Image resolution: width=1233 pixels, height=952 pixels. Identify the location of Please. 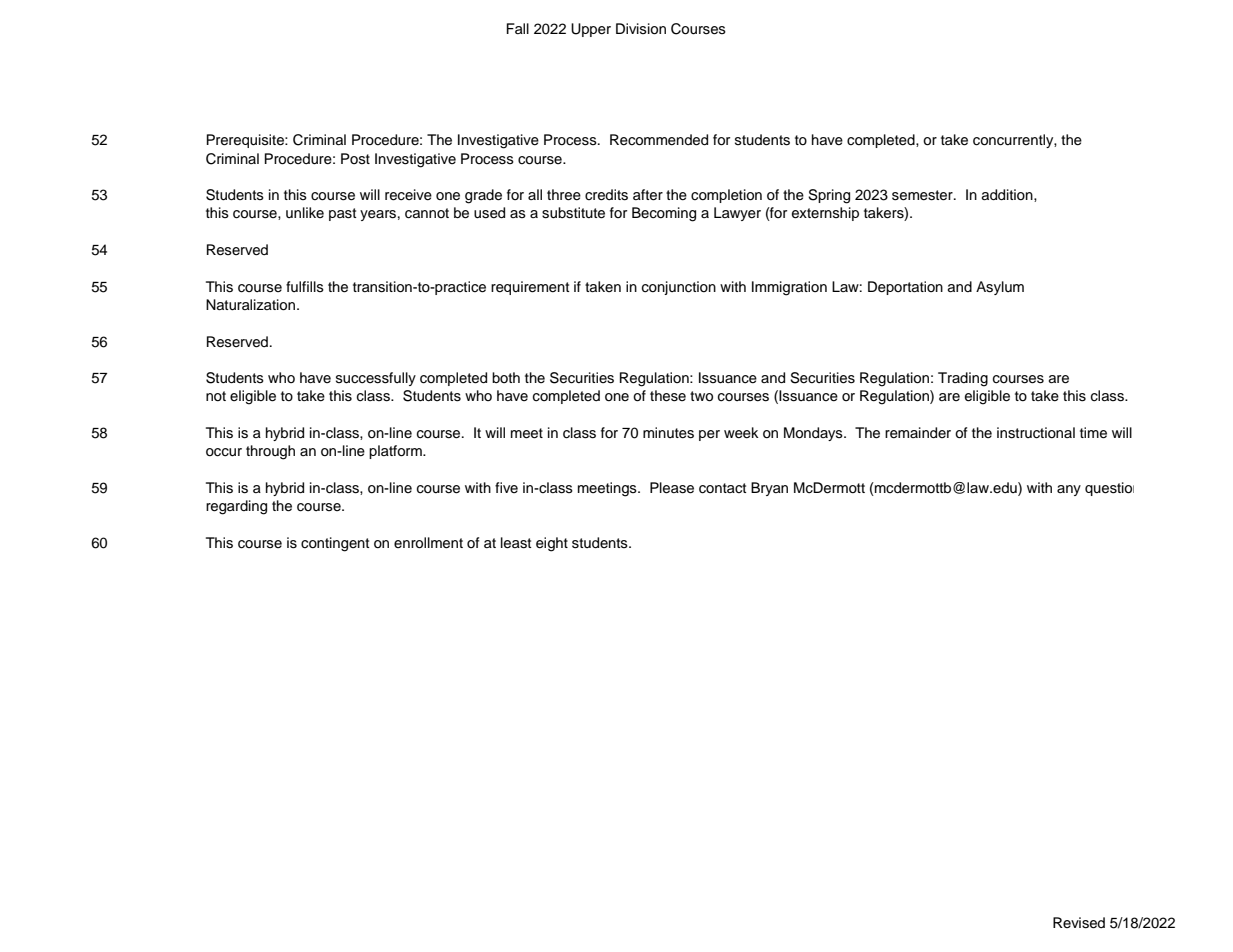
(672, 488).
